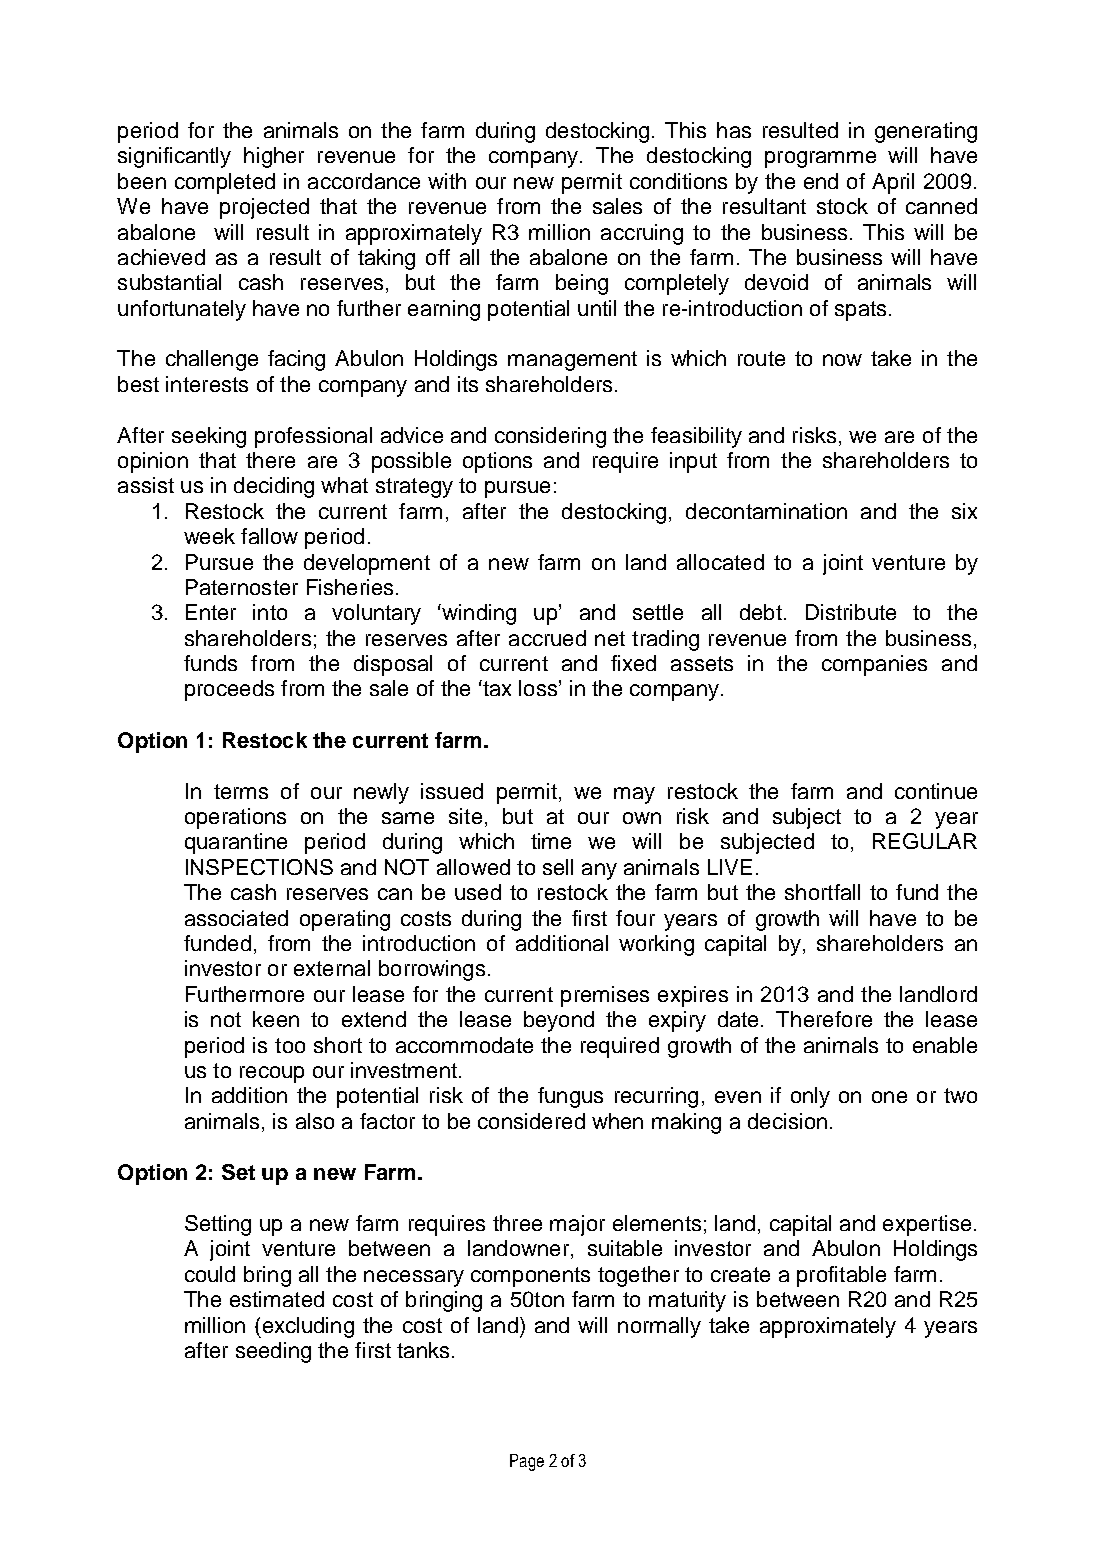 Image resolution: width=1095 pixels, height=1549 pixels. Describe the element at coordinates (225, 183) in the page. I see `completed` at that location.
